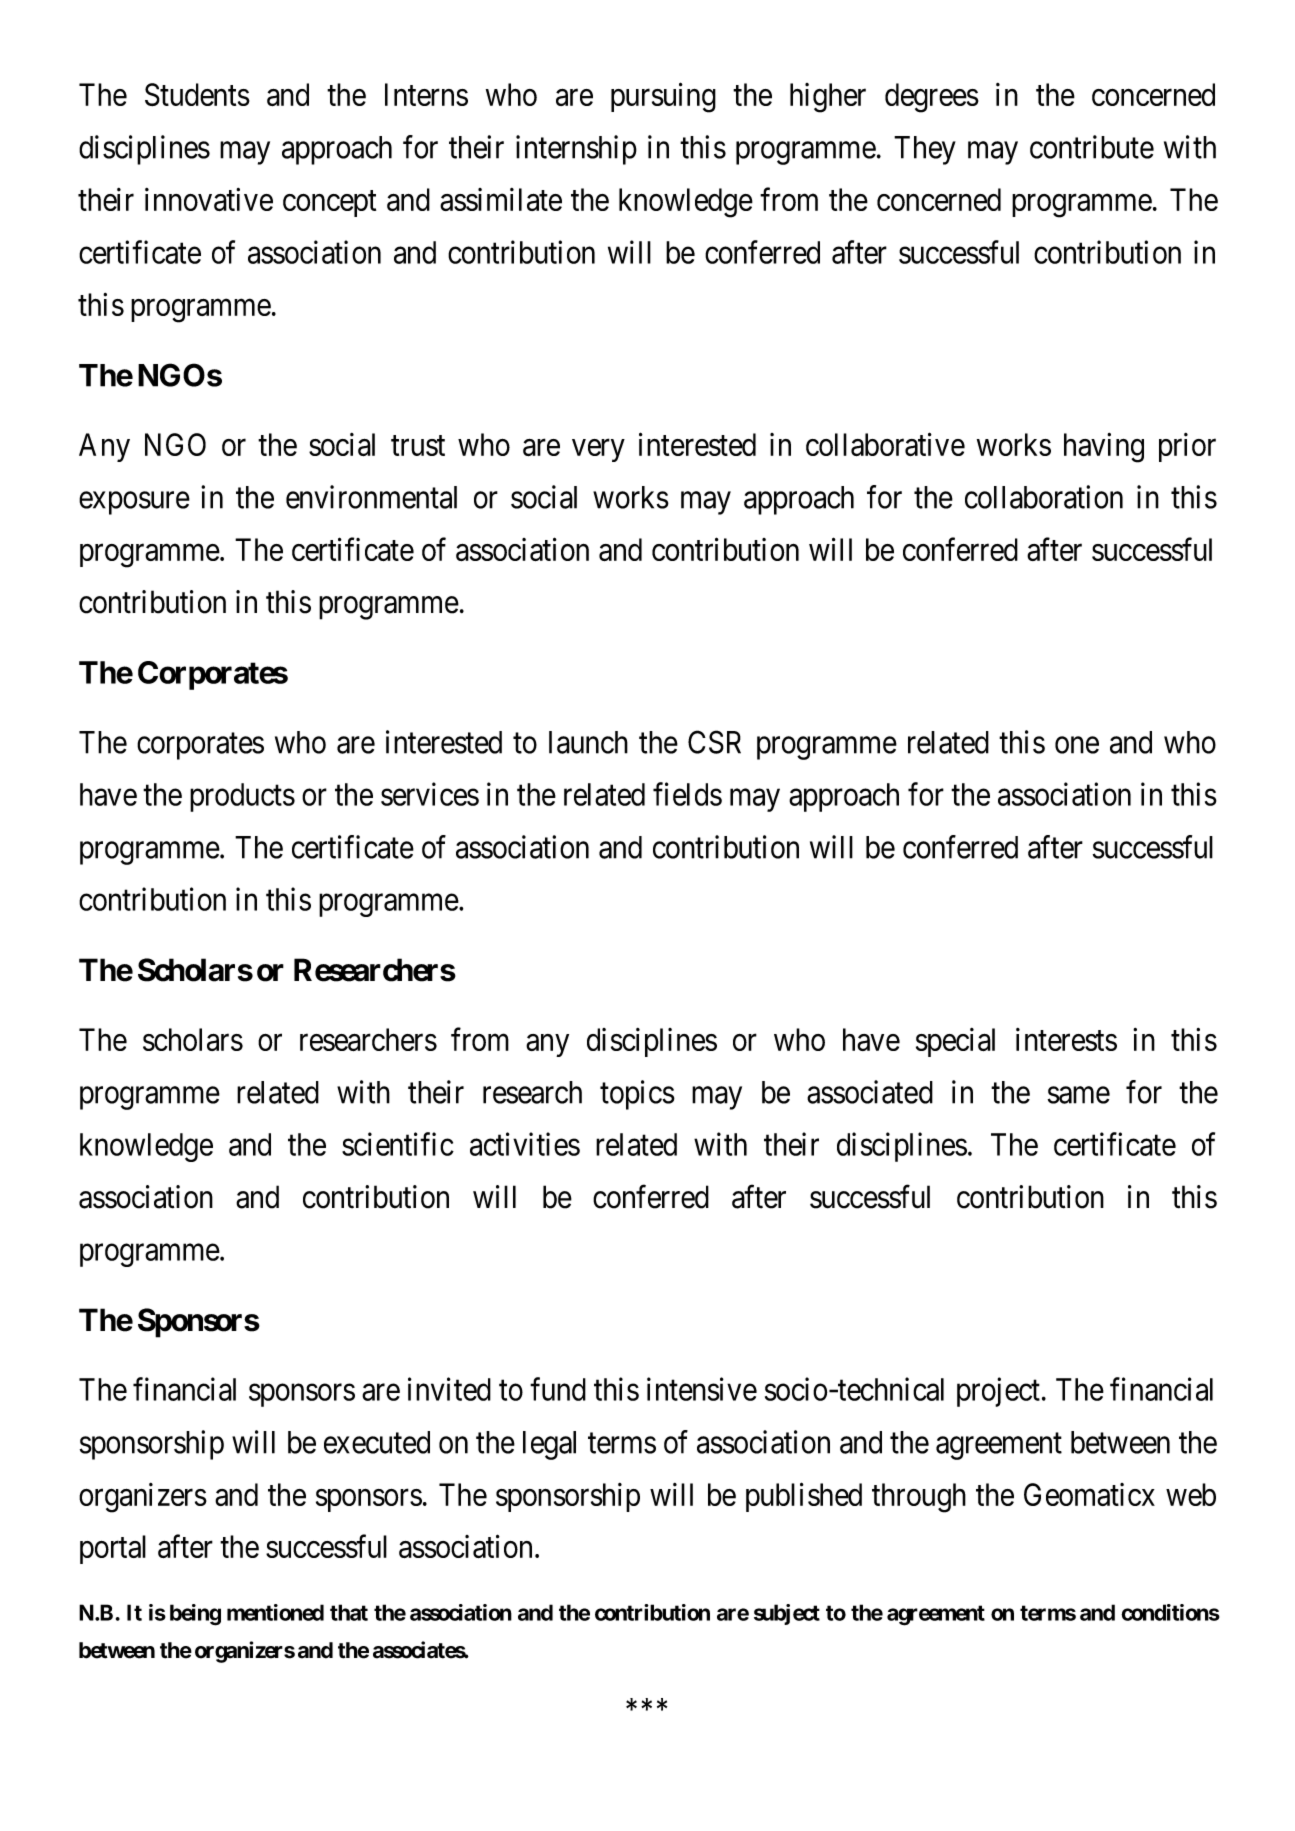  What do you see at coordinates (398, 1144) in the screenshot?
I see `scientific` at bounding box center [398, 1144].
